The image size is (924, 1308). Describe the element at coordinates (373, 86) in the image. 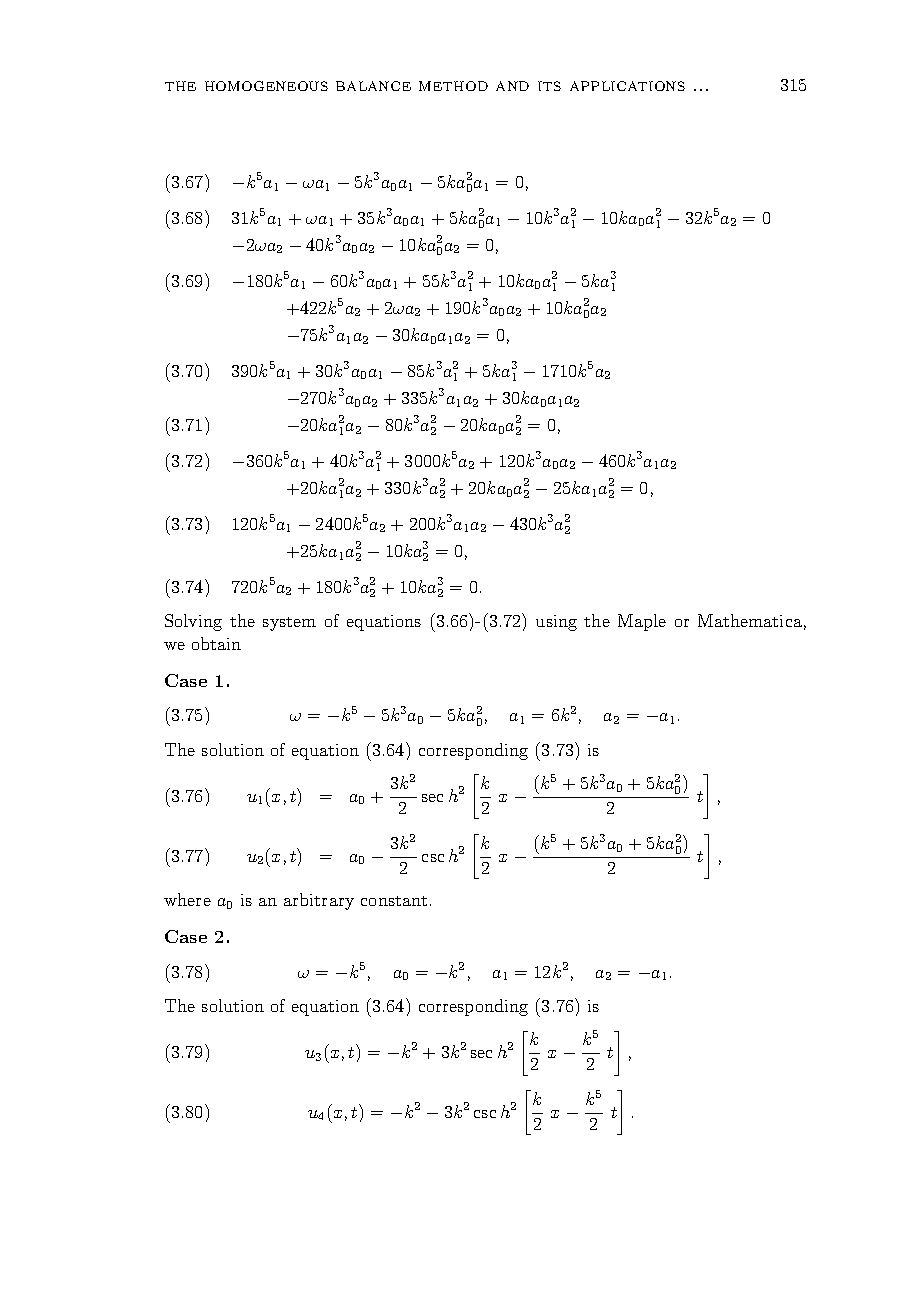

I see `balance` at that location.
